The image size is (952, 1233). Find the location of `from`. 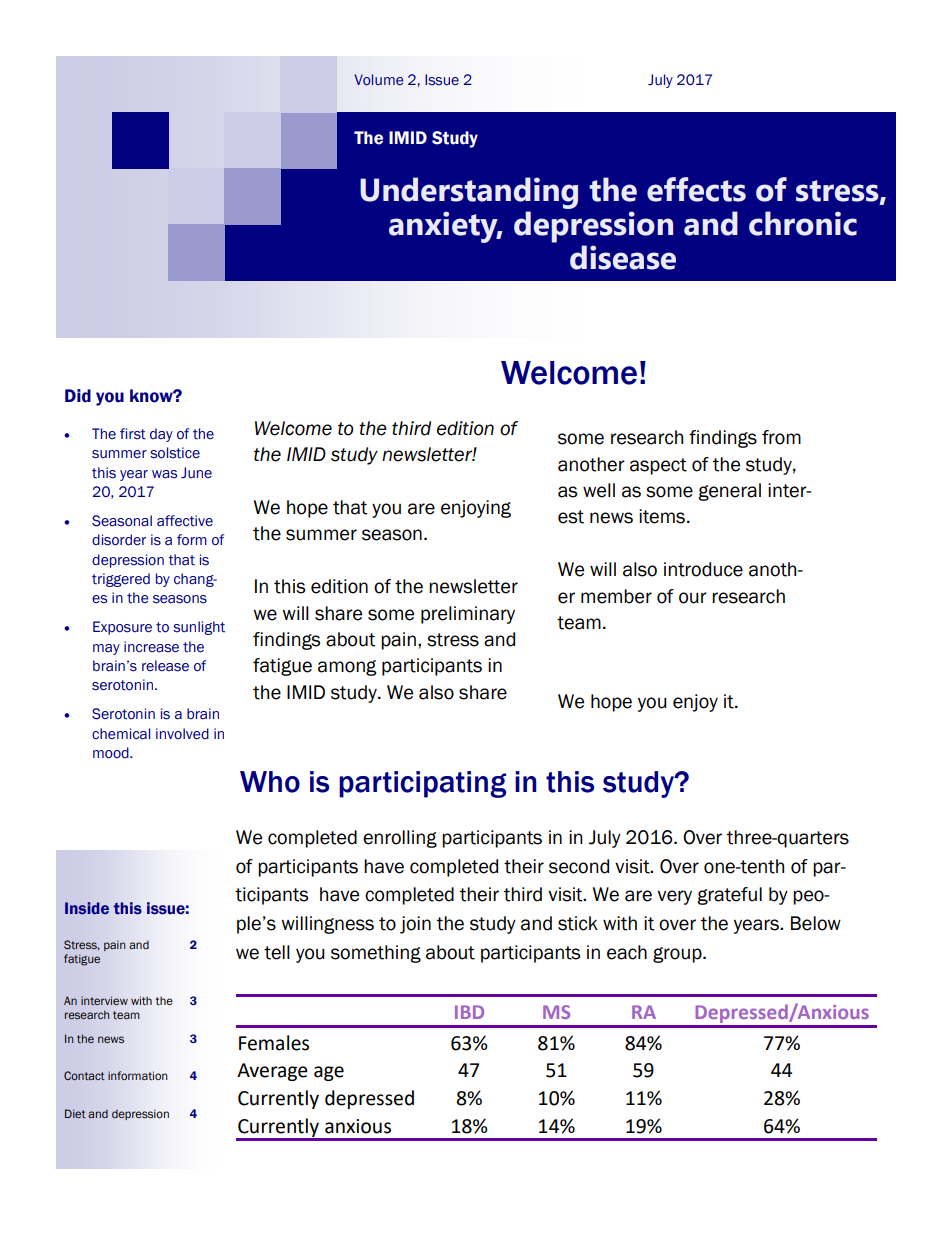

from is located at coordinates (781, 437).
